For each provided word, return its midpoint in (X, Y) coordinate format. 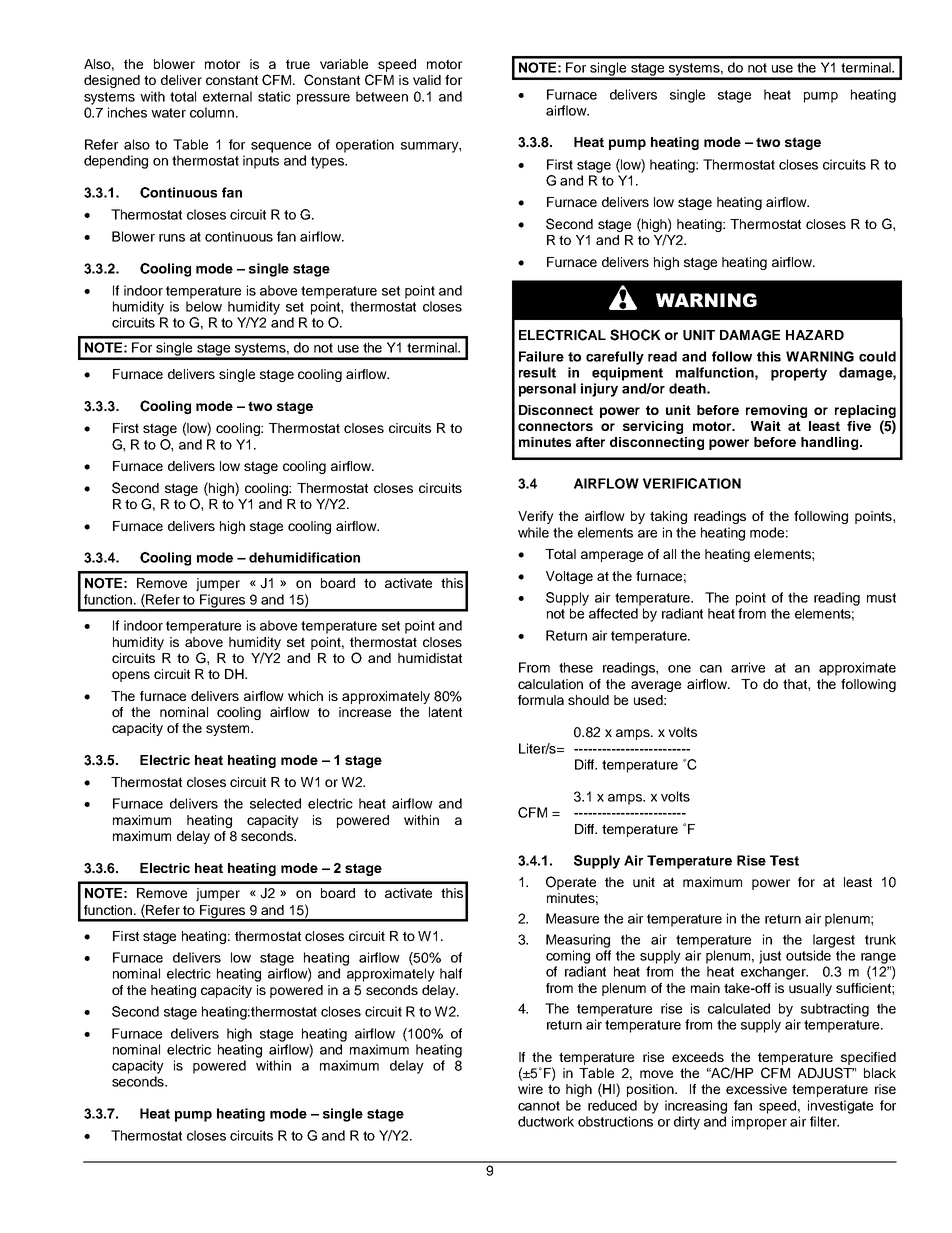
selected (275, 803)
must (881, 598)
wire (530, 1089)
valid (427, 80)
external (227, 96)
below (204, 306)
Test (784, 860)
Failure (541, 356)
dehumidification (304, 557)
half (451, 973)
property (799, 374)
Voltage (569, 577)
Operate (571, 883)
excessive (756, 1089)
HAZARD (815, 335)
